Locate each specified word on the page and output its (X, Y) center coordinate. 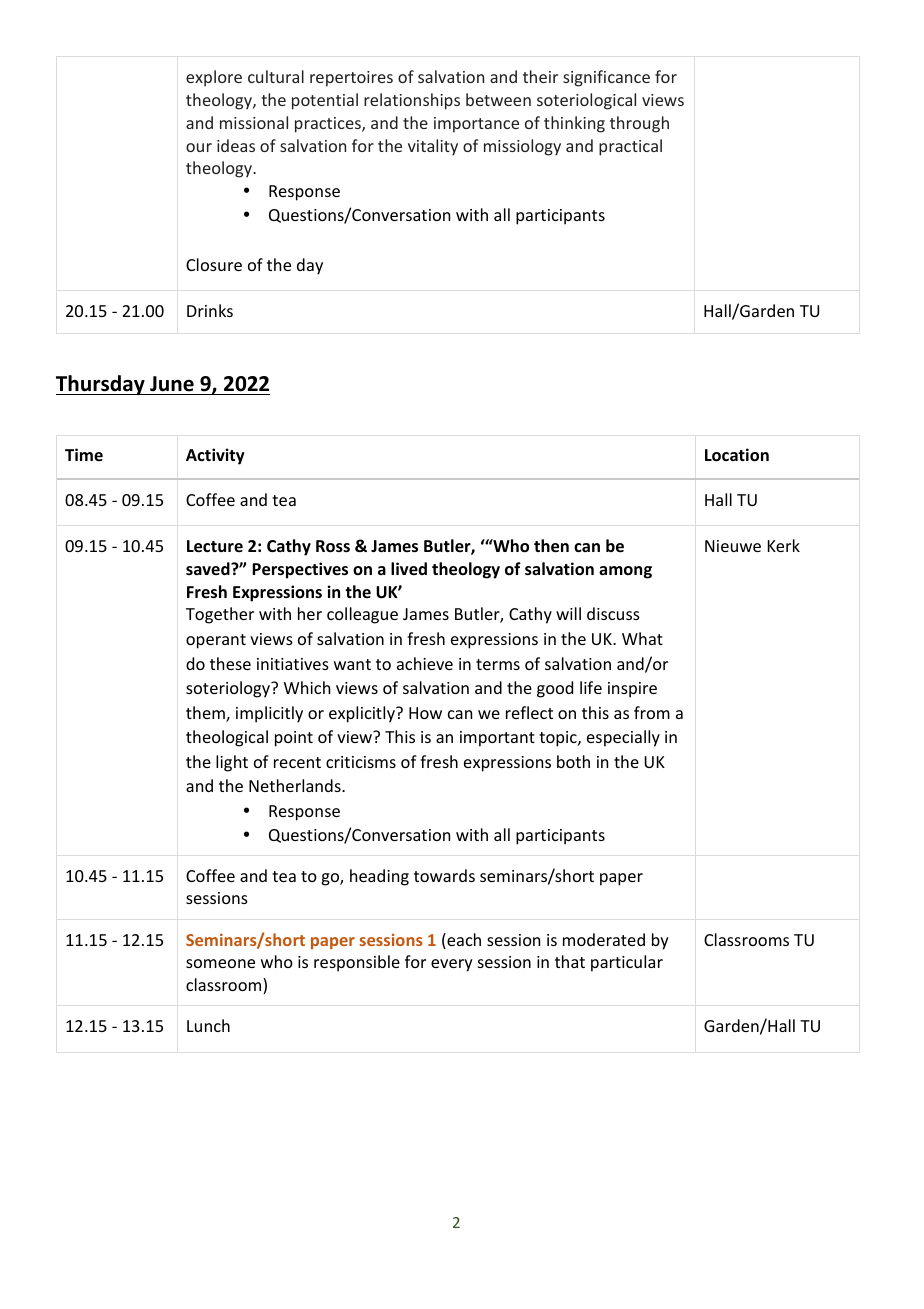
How (425, 713)
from (652, 712)
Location (737, 455)
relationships (412, 101)
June (172, 384)
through (639, 124)
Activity (215, 456)
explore (214, 78)
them (206, 714)
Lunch (208, 1025)
